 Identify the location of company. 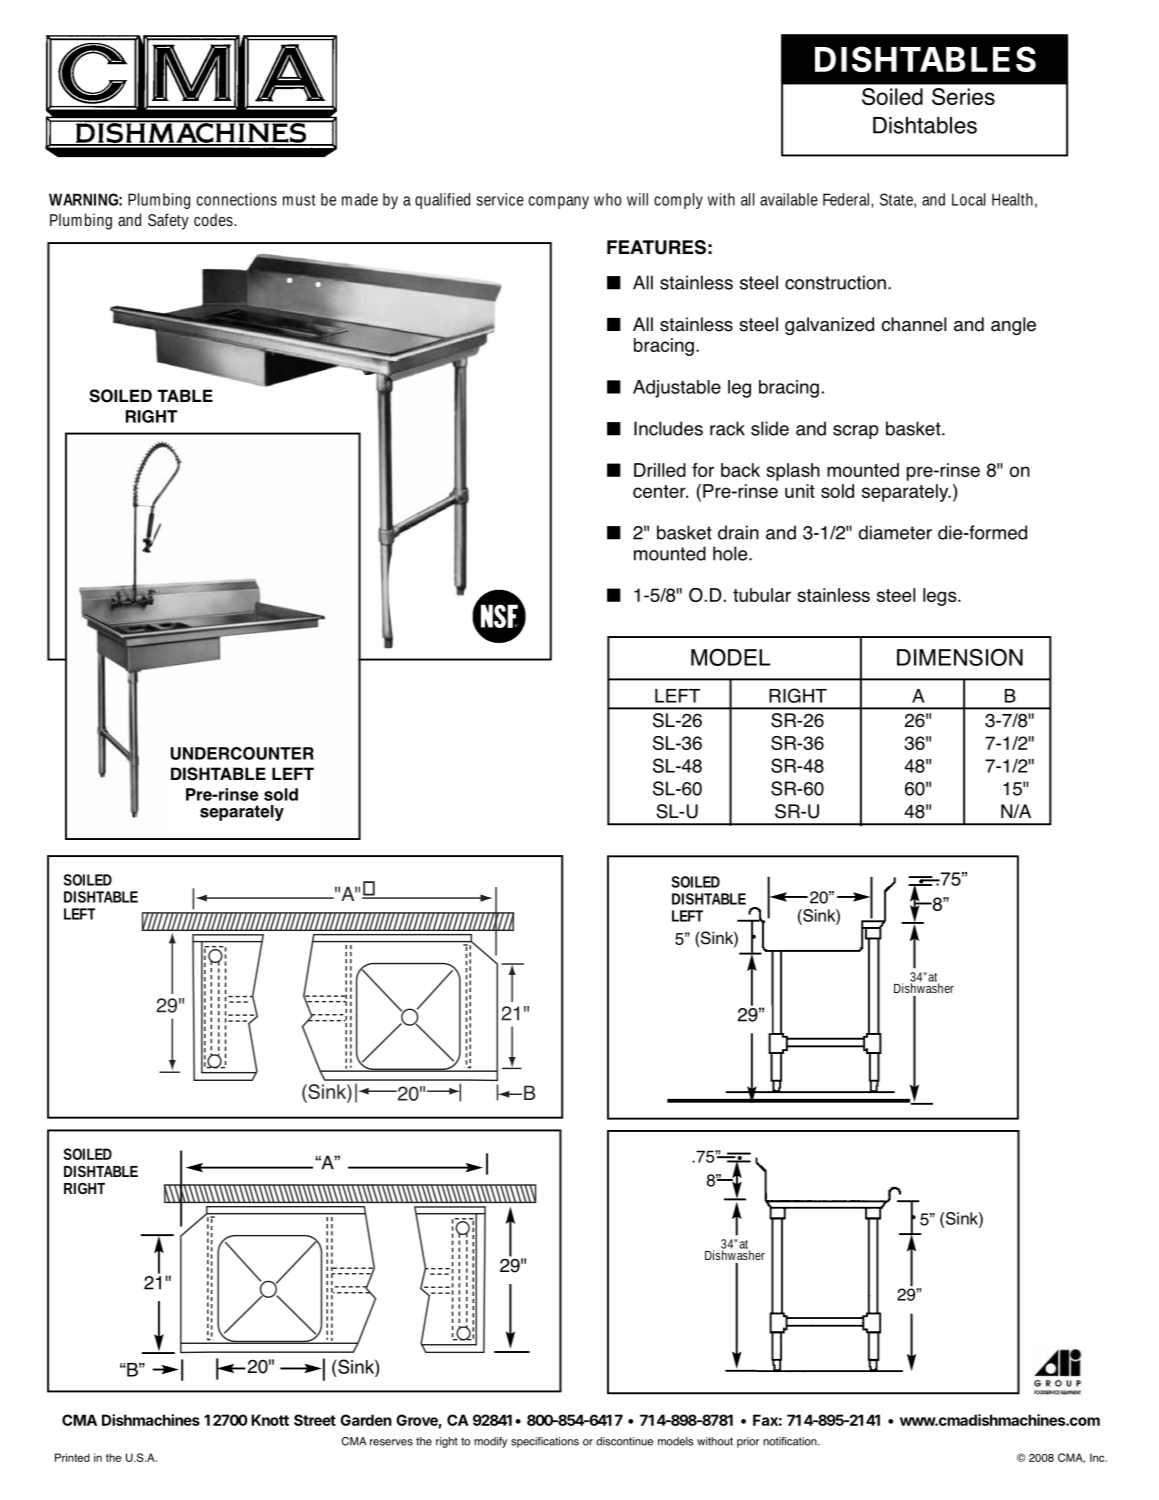
(559, 202).
